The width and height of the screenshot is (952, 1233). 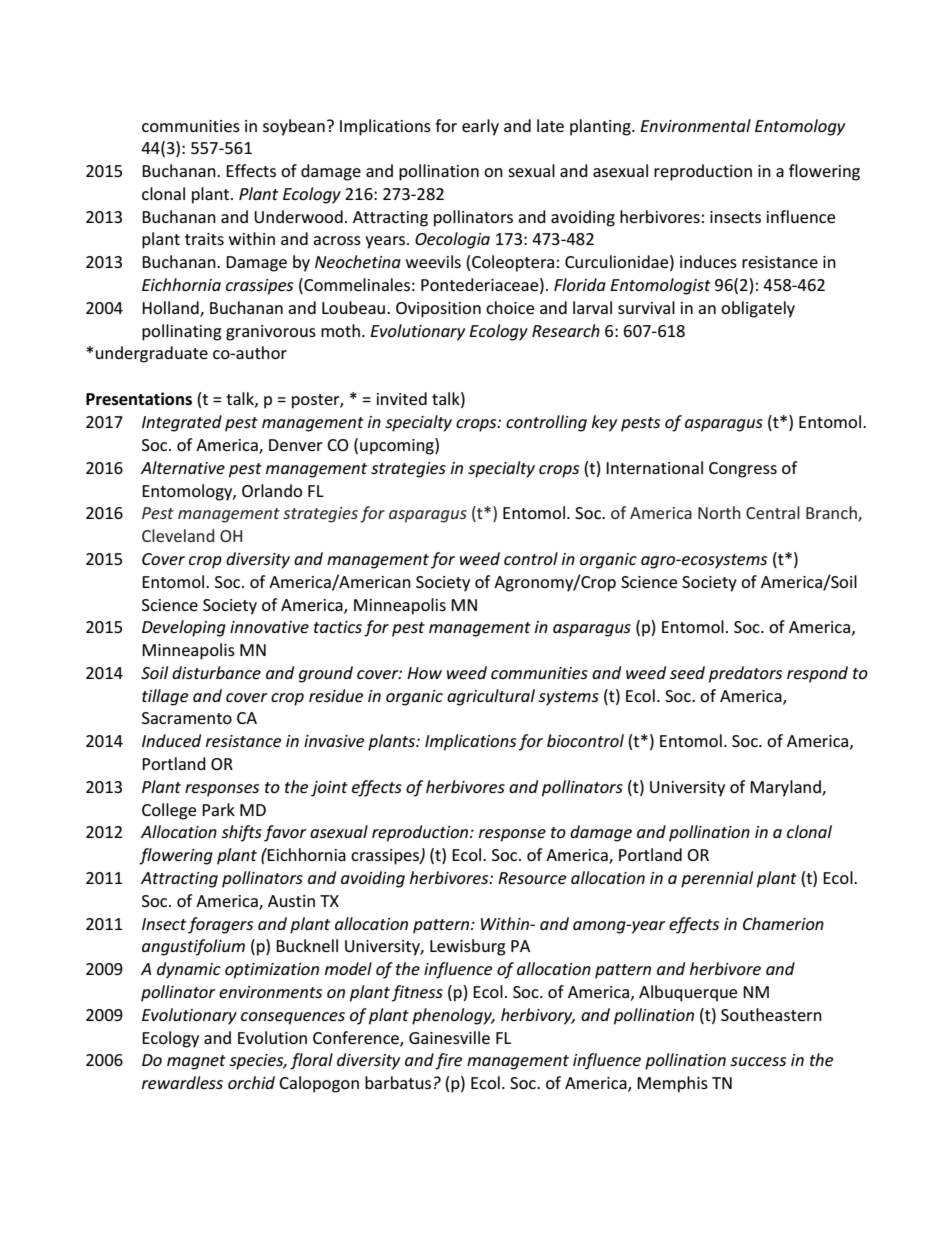 I want to click on species, so click(x=258, y=1062).
